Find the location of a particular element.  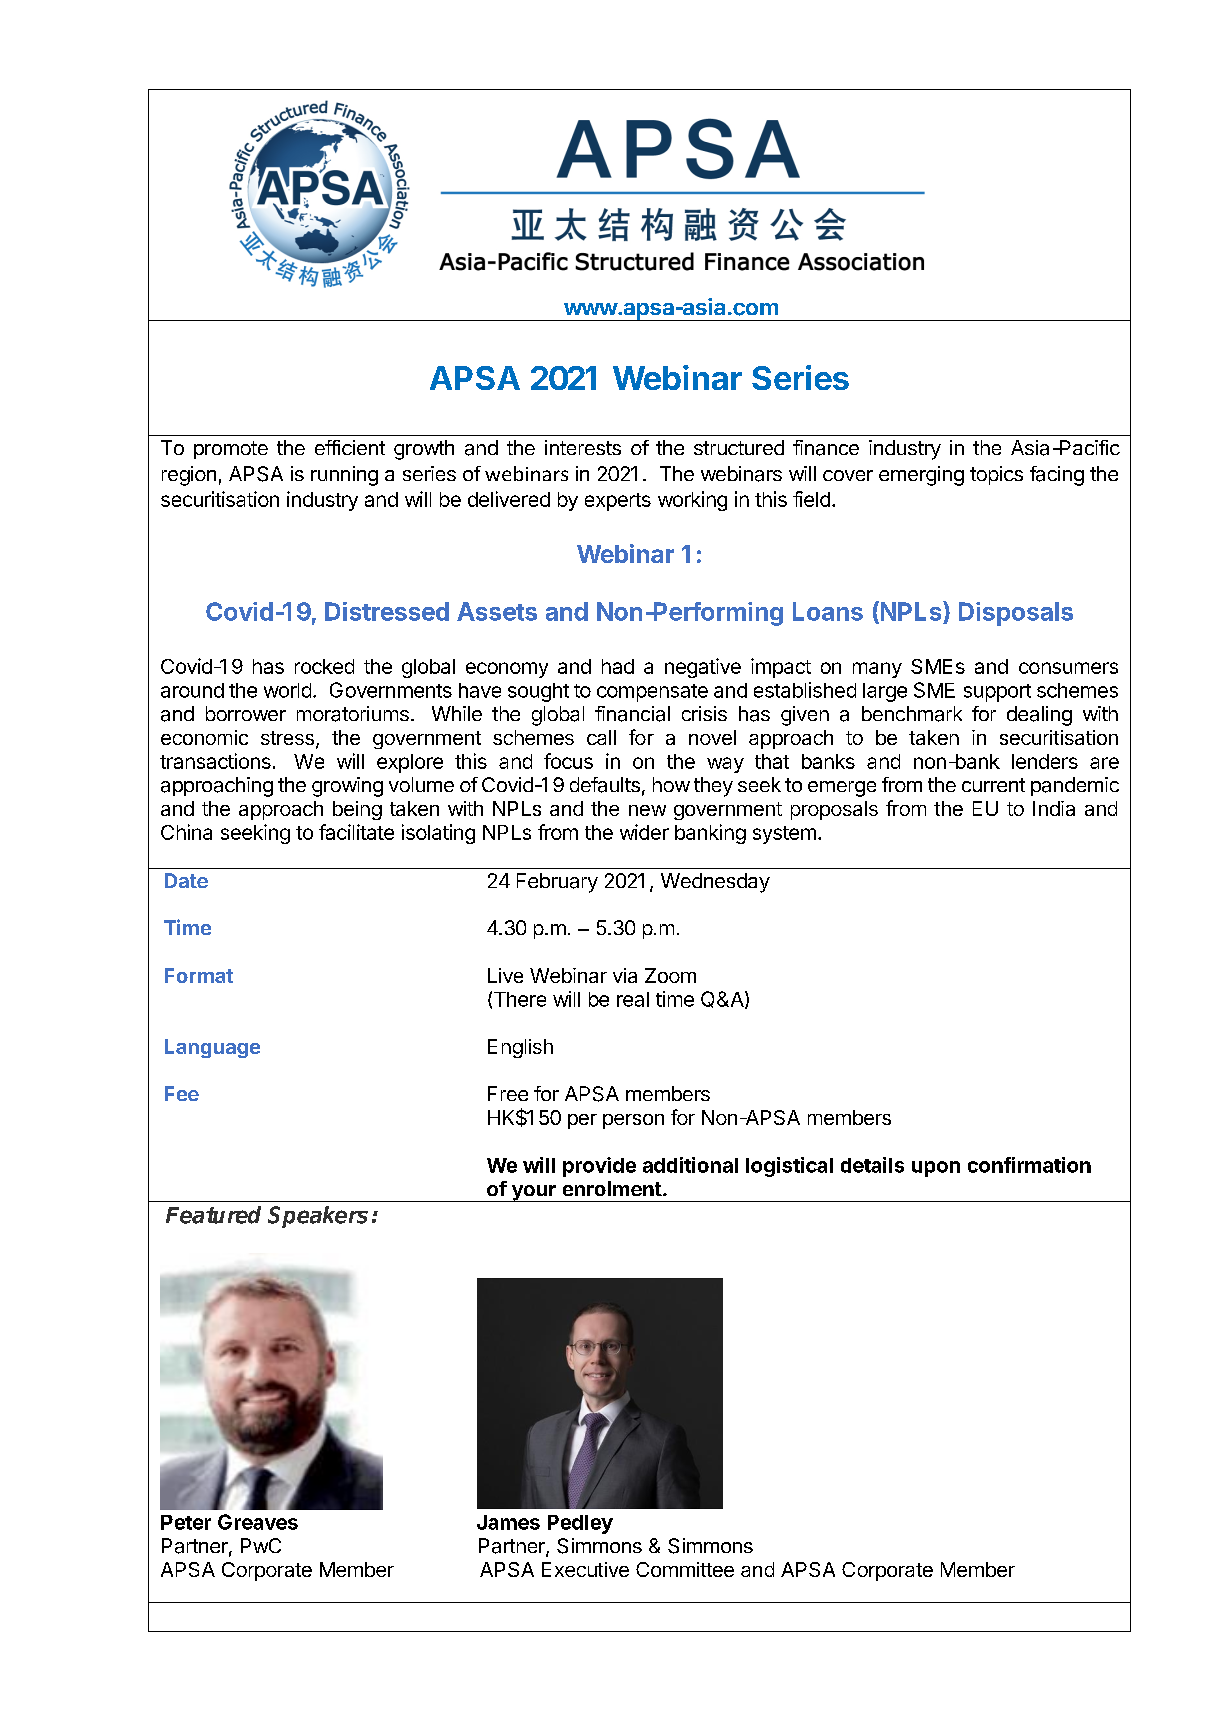

topics is located at coordinates (996, 475).
